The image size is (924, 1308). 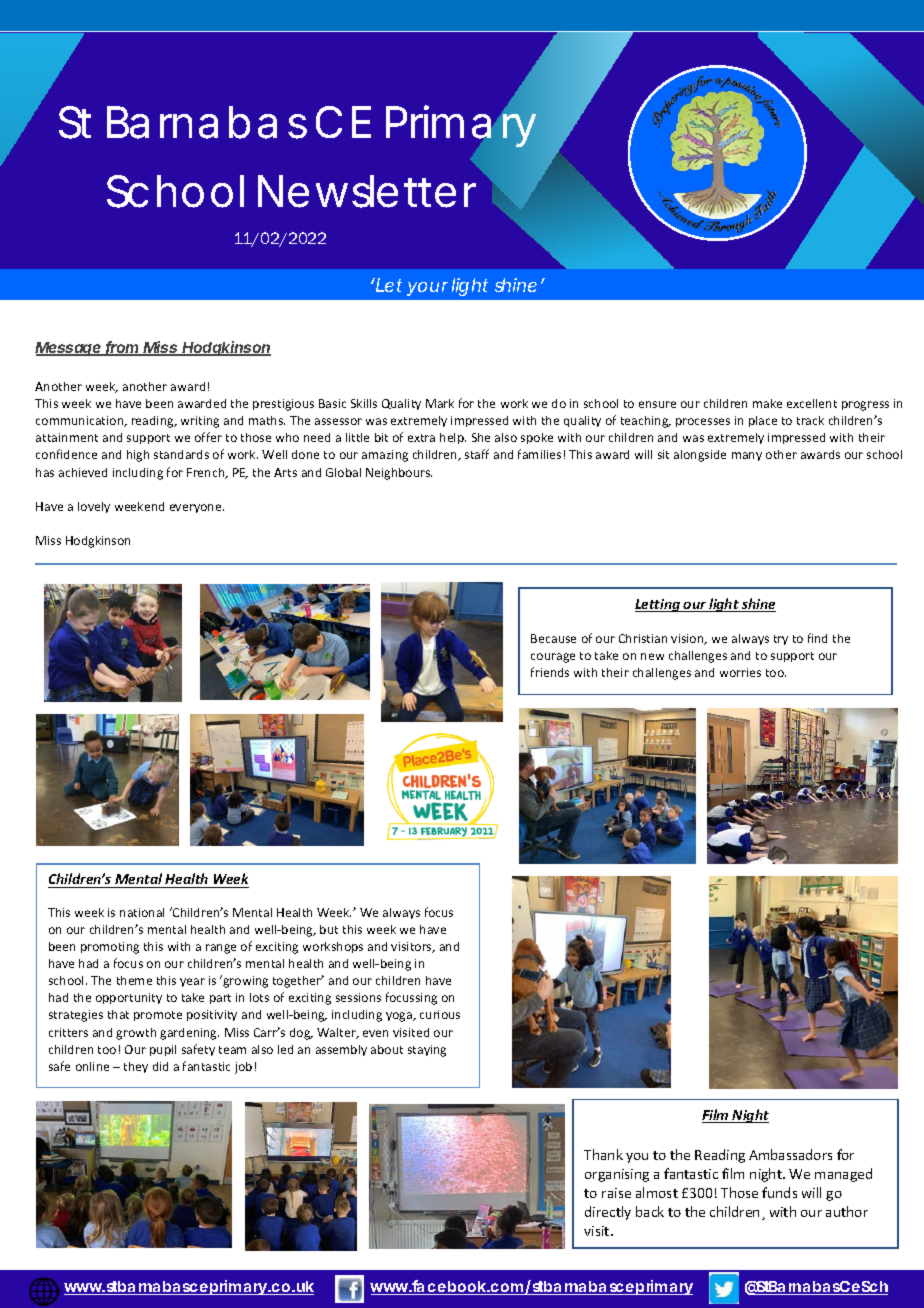 I want to click on Neighbours, so click(x=399, y=474).
